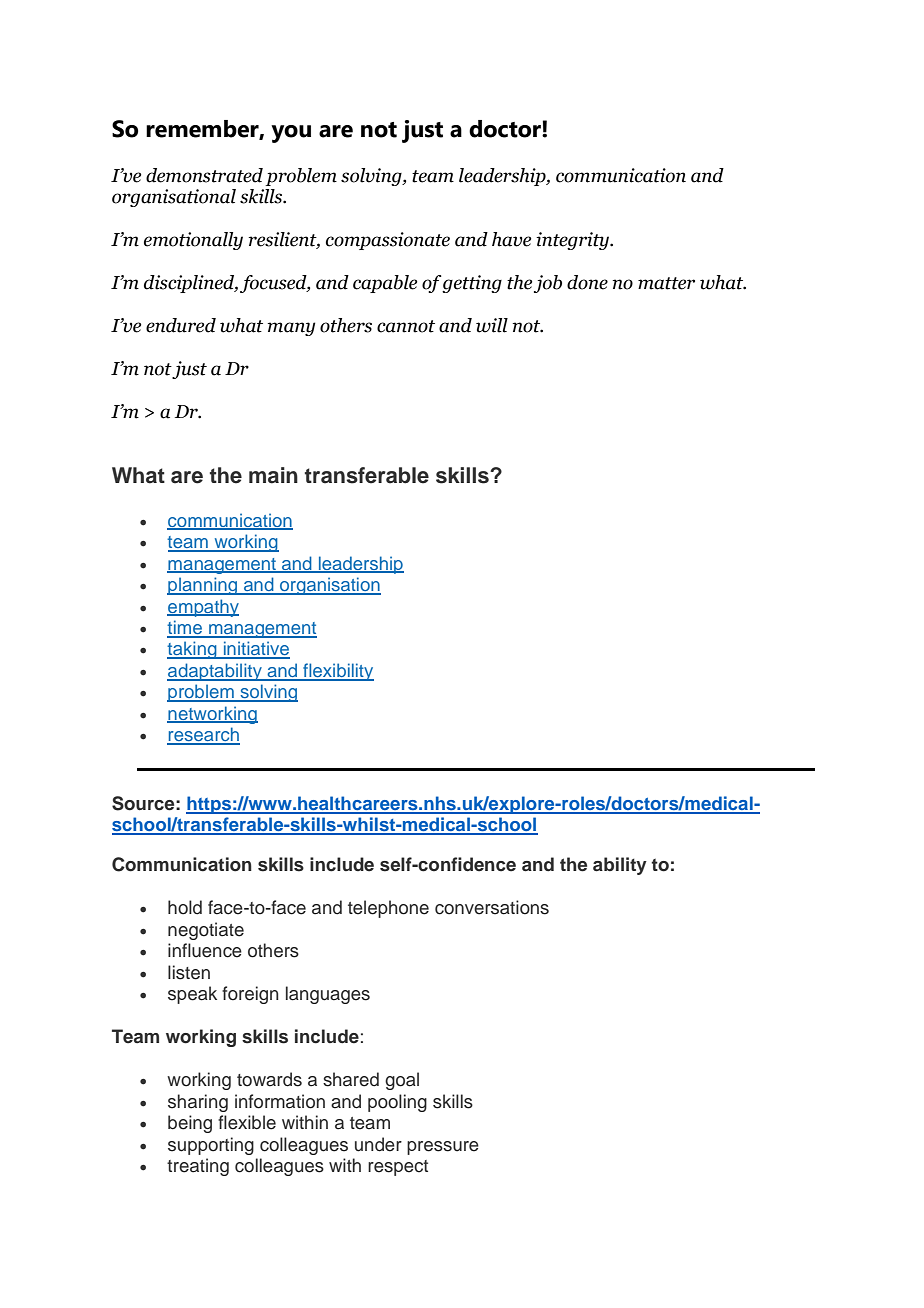  I want to click on goal, so click(402, 1081).
